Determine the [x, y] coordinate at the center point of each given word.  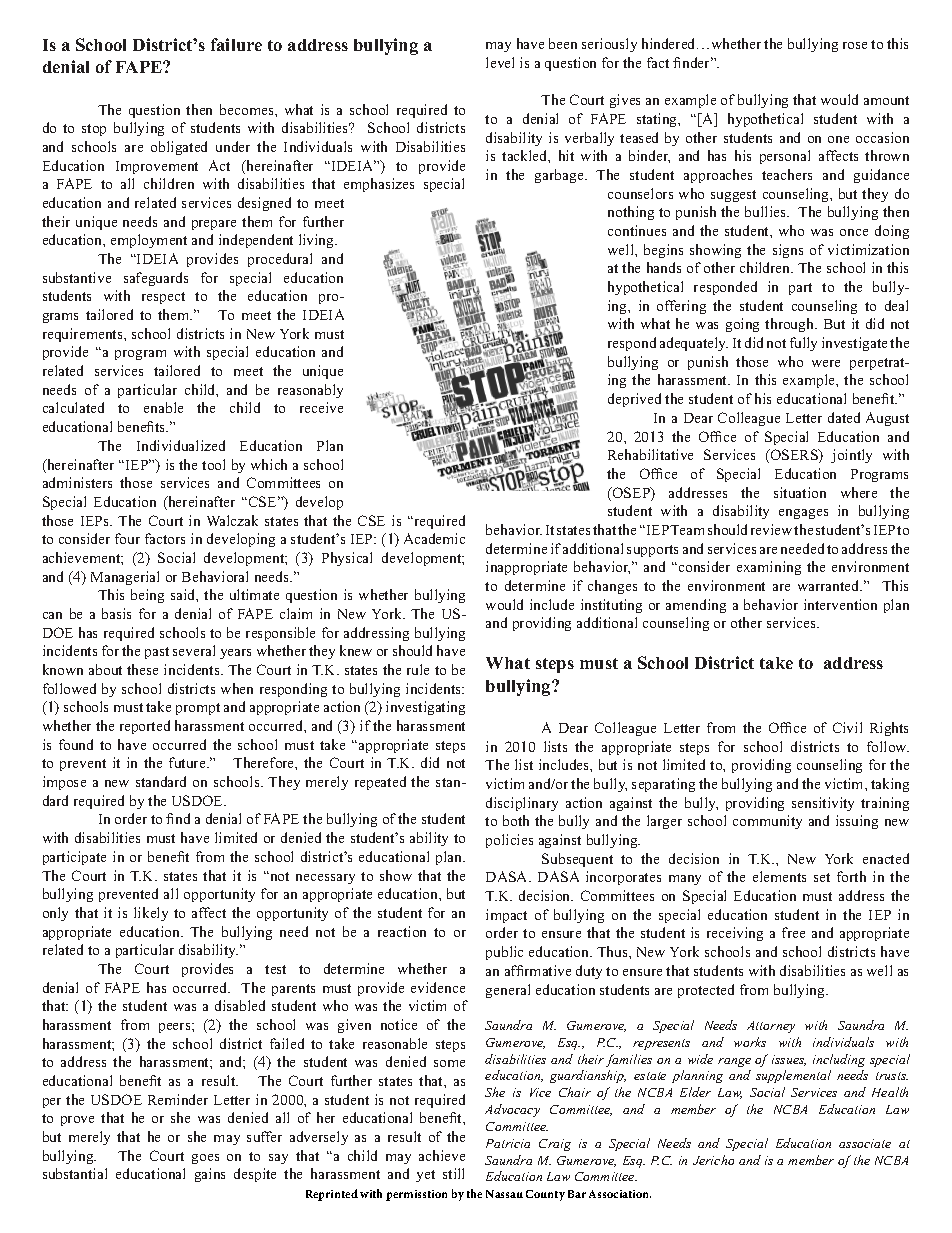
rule [418, 669]
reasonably [310, 391]
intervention [840, 604]
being [147, 596]
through [791, 325]
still [453, 1173]
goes [205, 1159]
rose [855, 45]
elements [779, 876]
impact [506, 916]
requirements [84, 335]
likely [151, 914]
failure [236, 44]
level [500, 62]
